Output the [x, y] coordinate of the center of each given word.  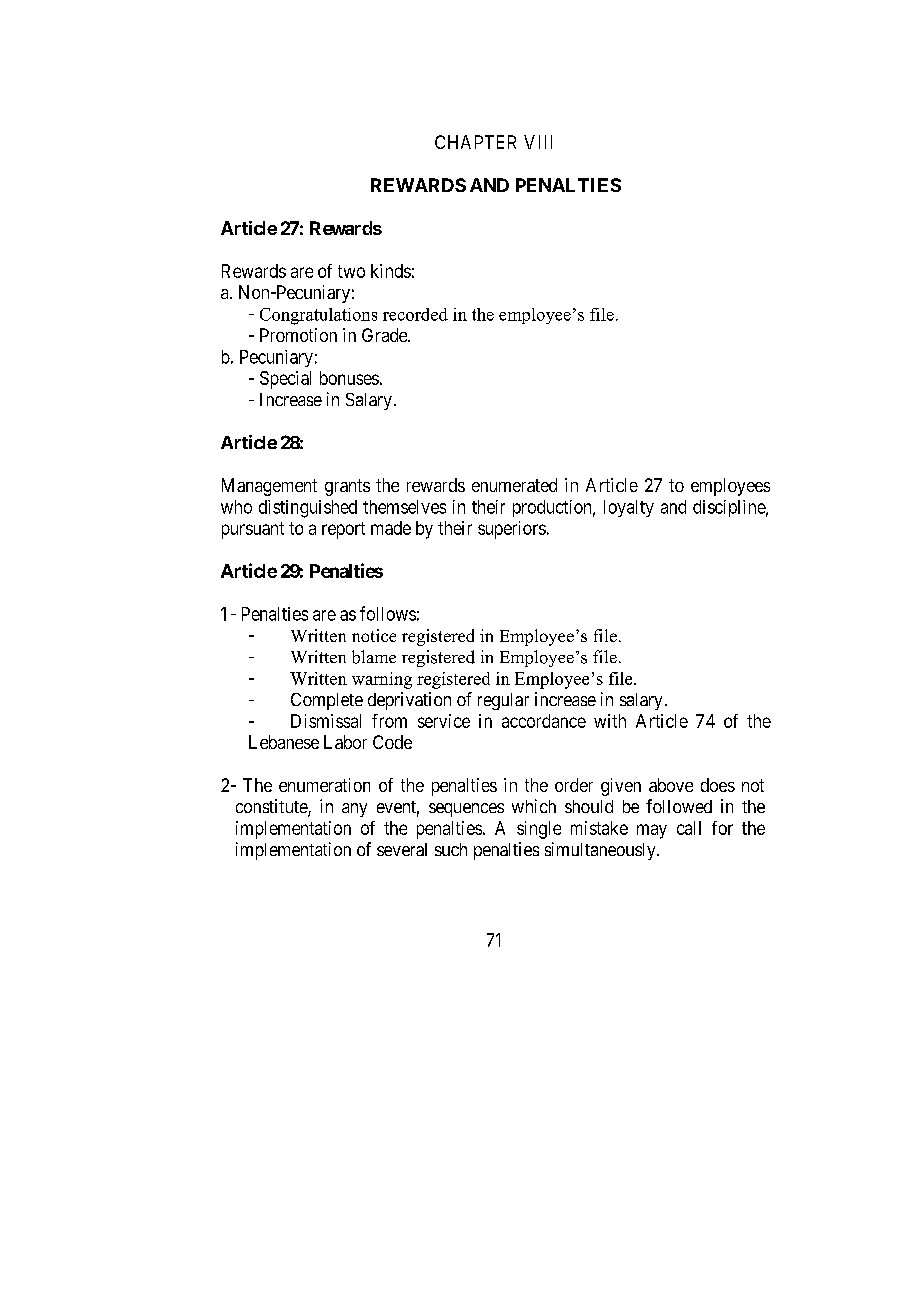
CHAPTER [475, 142]
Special [285, 380]
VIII [538, 142]
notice [374, 635]
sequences [466, 810]
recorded [415, 314]
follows [388, 613]
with [610, 721]
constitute [272, 807]
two [351, 271]
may [652, 831]
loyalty [629, 508]
